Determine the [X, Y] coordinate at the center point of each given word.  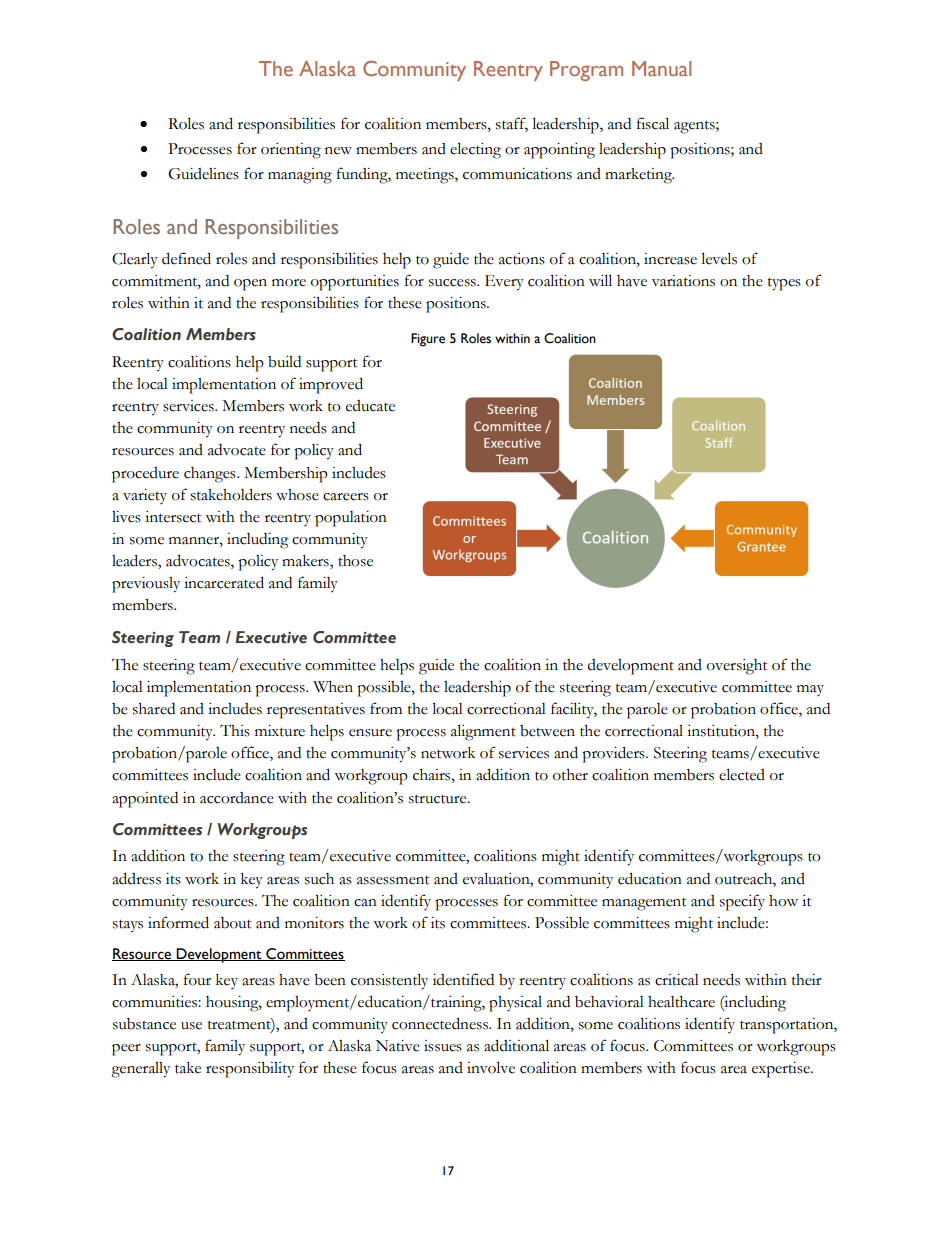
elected [742, 774]
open [250, 285]
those [355, 561]
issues [443, 1046]
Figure [428, 340]
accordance [237, 798]
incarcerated [224, 582]
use [191, 1026]
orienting [291, 151]
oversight [737, 667]
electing [475, 150]
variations [683, 281]
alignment [483, 732]
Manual [661, 68]
